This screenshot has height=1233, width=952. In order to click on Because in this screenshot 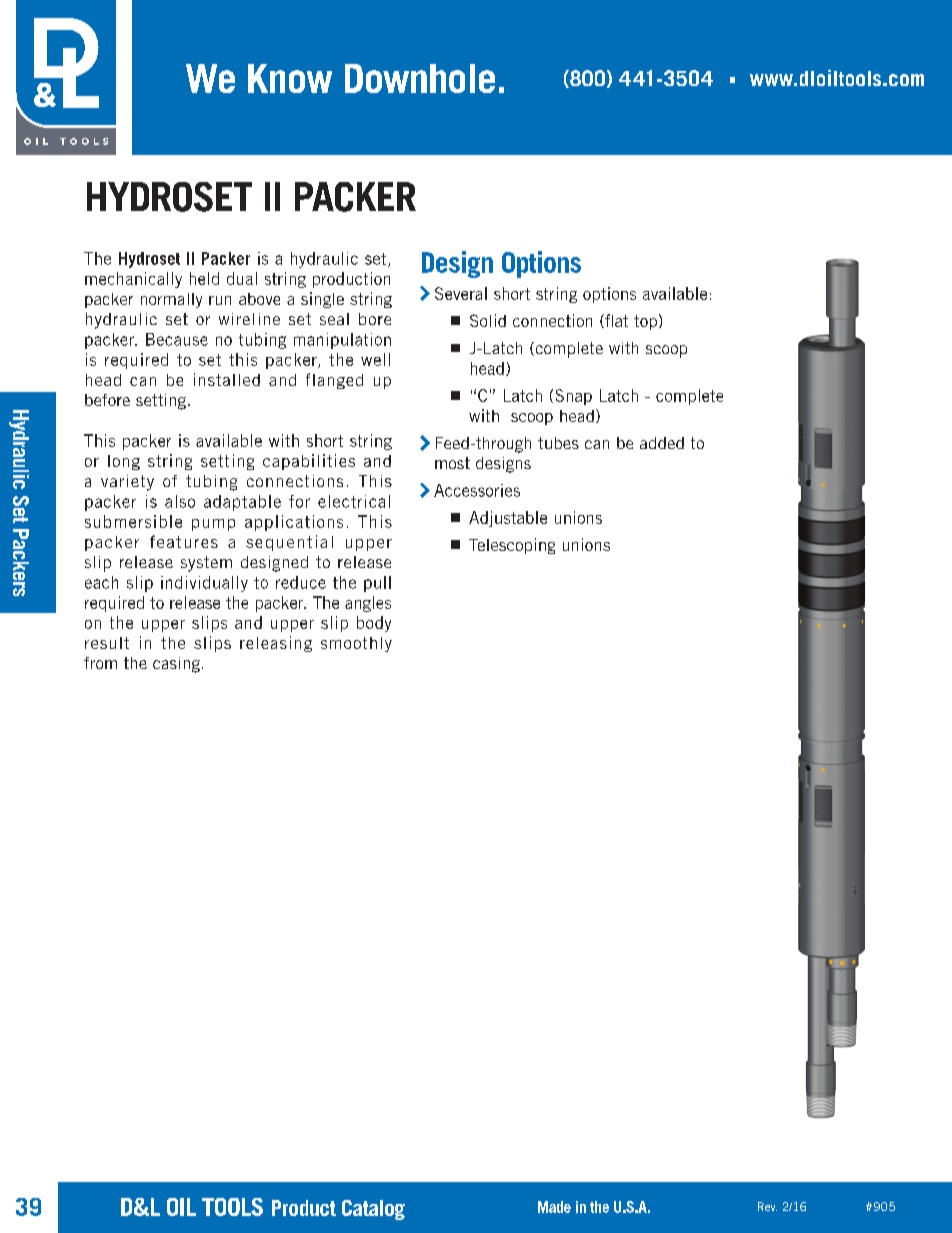, I will do `click(177, 339)`.
